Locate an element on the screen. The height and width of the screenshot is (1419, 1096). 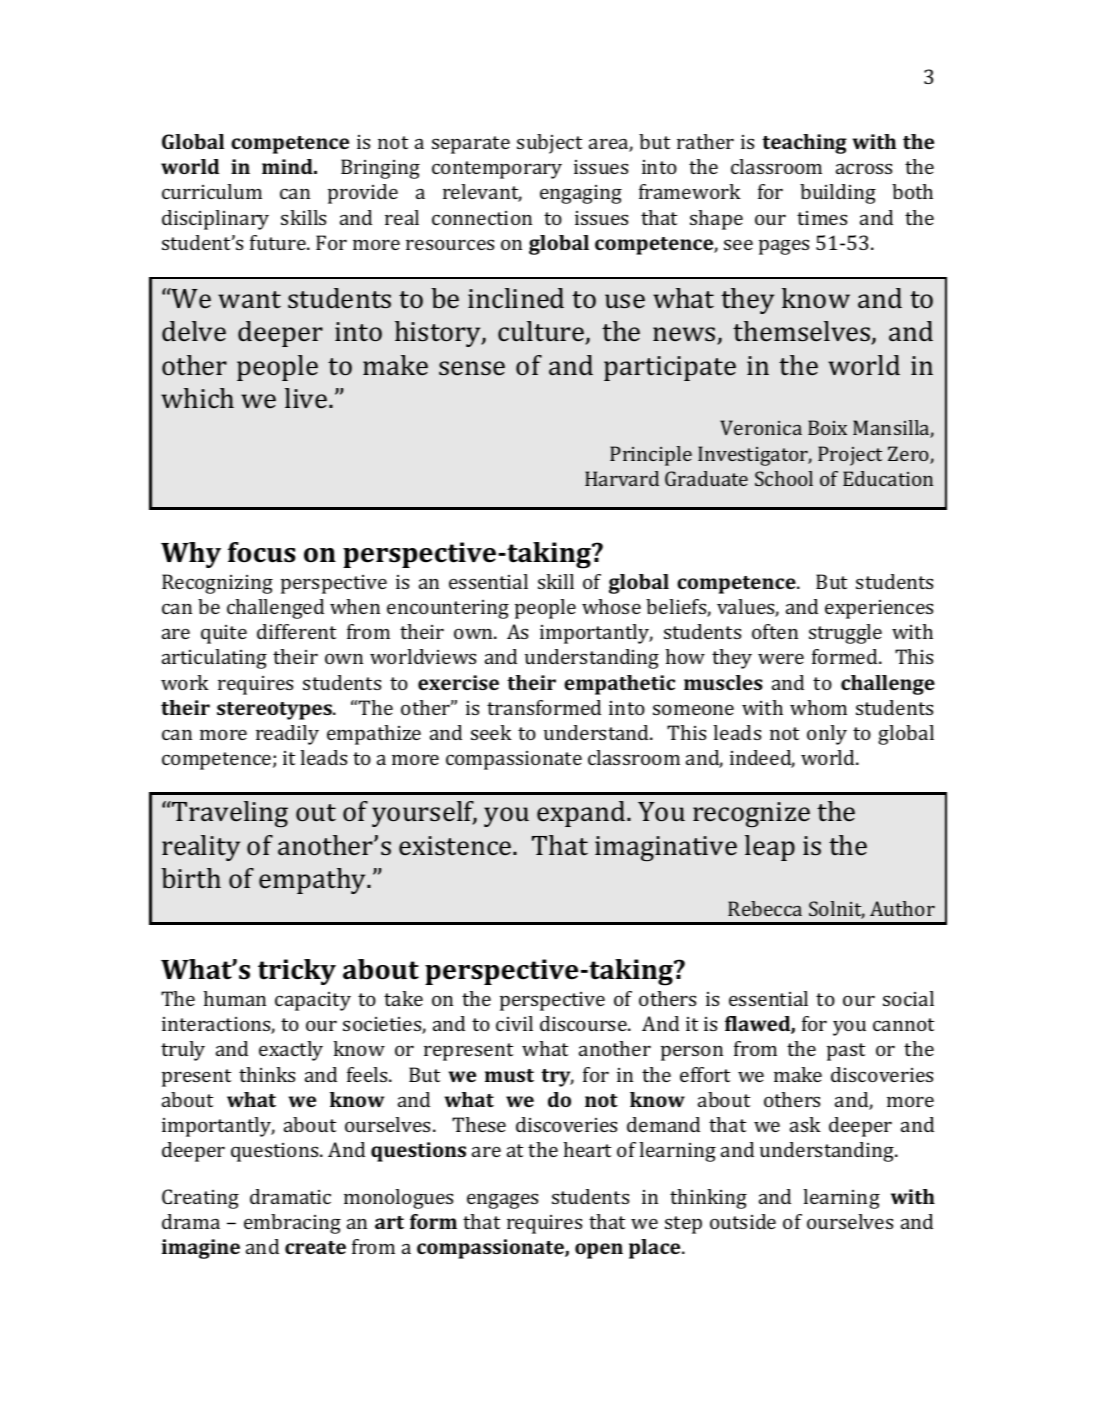
tricky is located at coordinates (297, 972).
